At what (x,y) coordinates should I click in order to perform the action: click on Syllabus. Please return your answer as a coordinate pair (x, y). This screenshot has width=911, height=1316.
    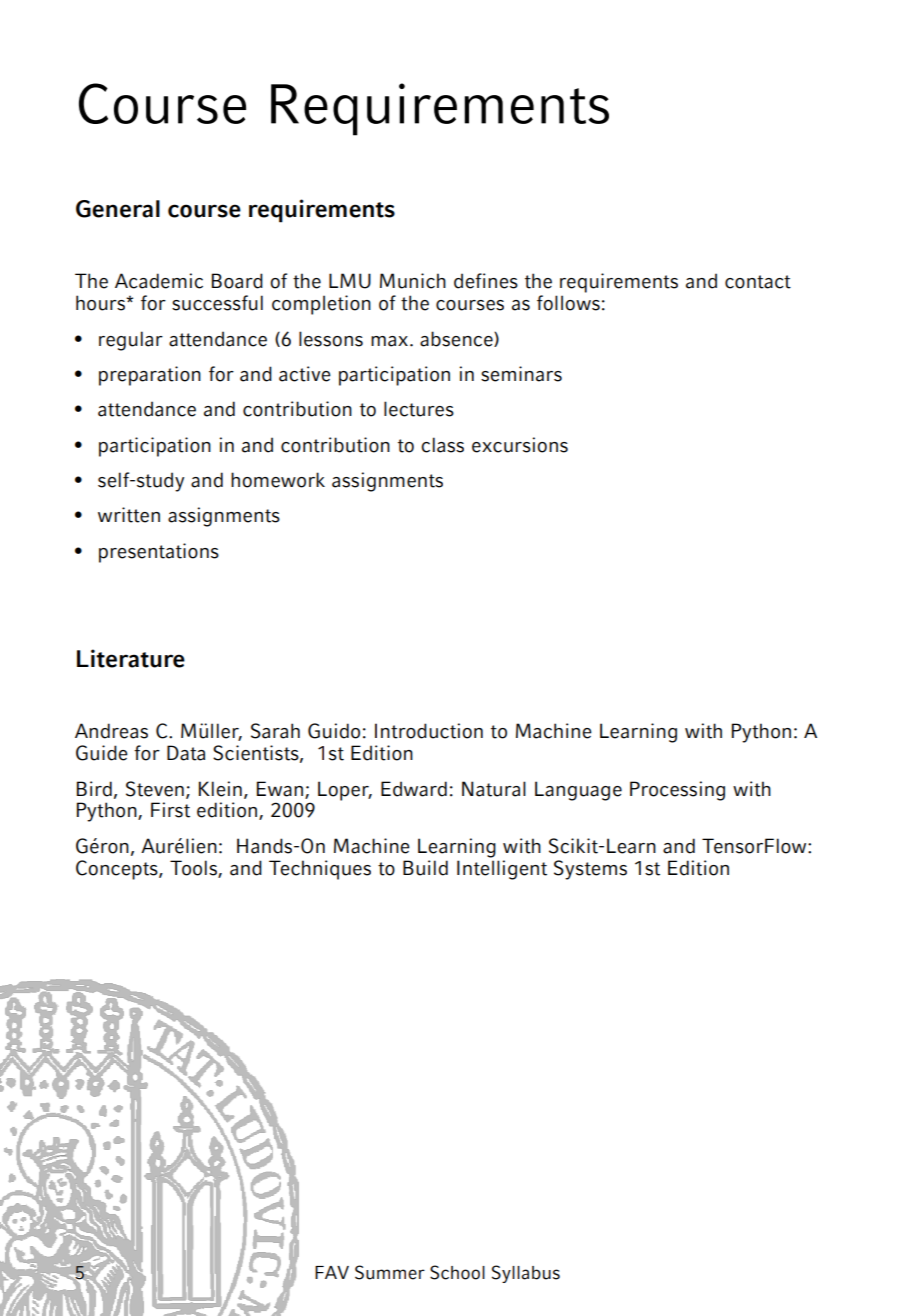
    Looking at the image, I should click on (526, 1274).
